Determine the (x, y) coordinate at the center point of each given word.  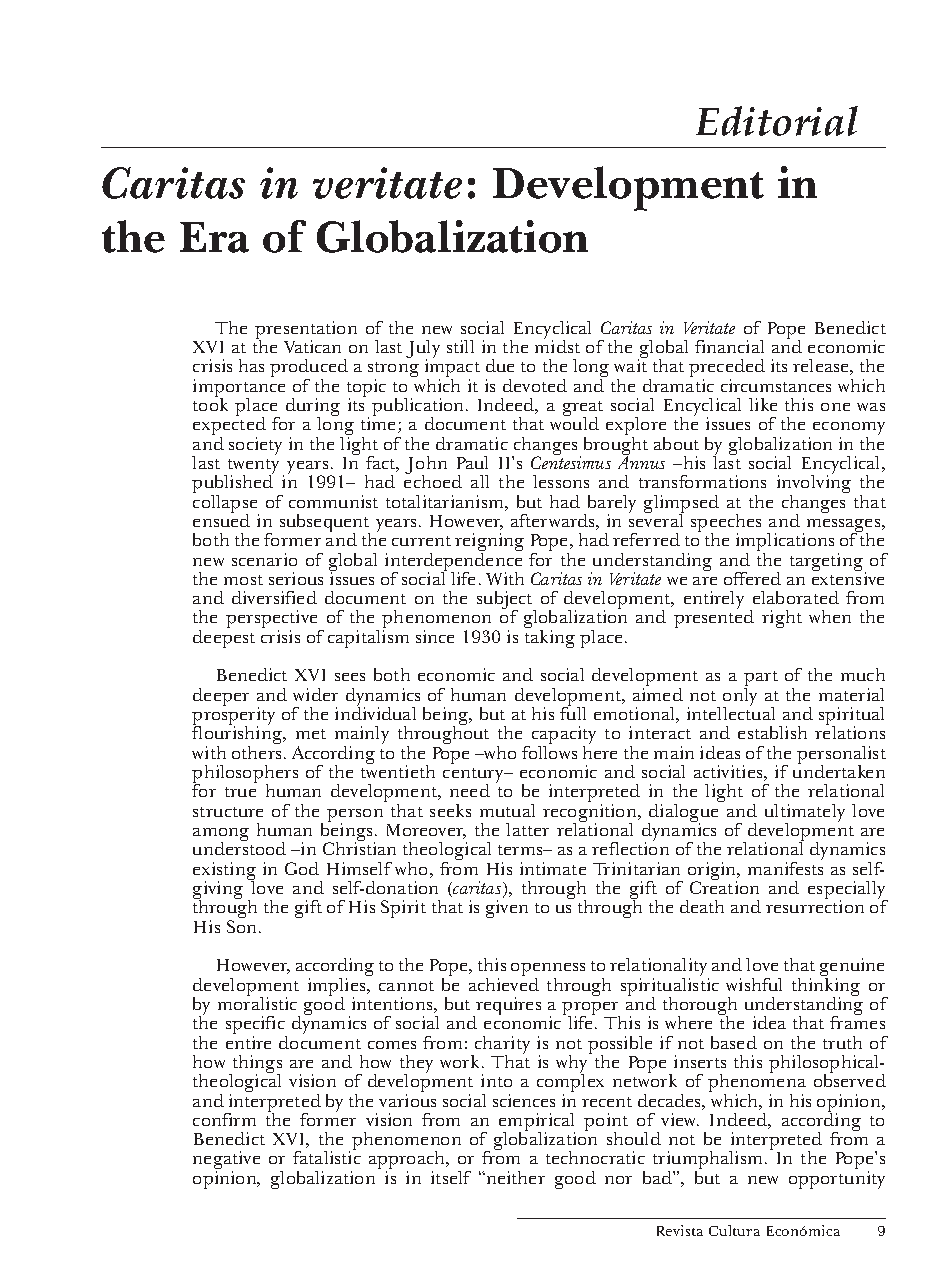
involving (814, 484)
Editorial (777, 121)
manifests (785, 867)
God (302, 868)
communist (333, 501)
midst (557, 345)
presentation (306, 331)
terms (521, 850)
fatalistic (327, 1156)
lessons (561, 481)
